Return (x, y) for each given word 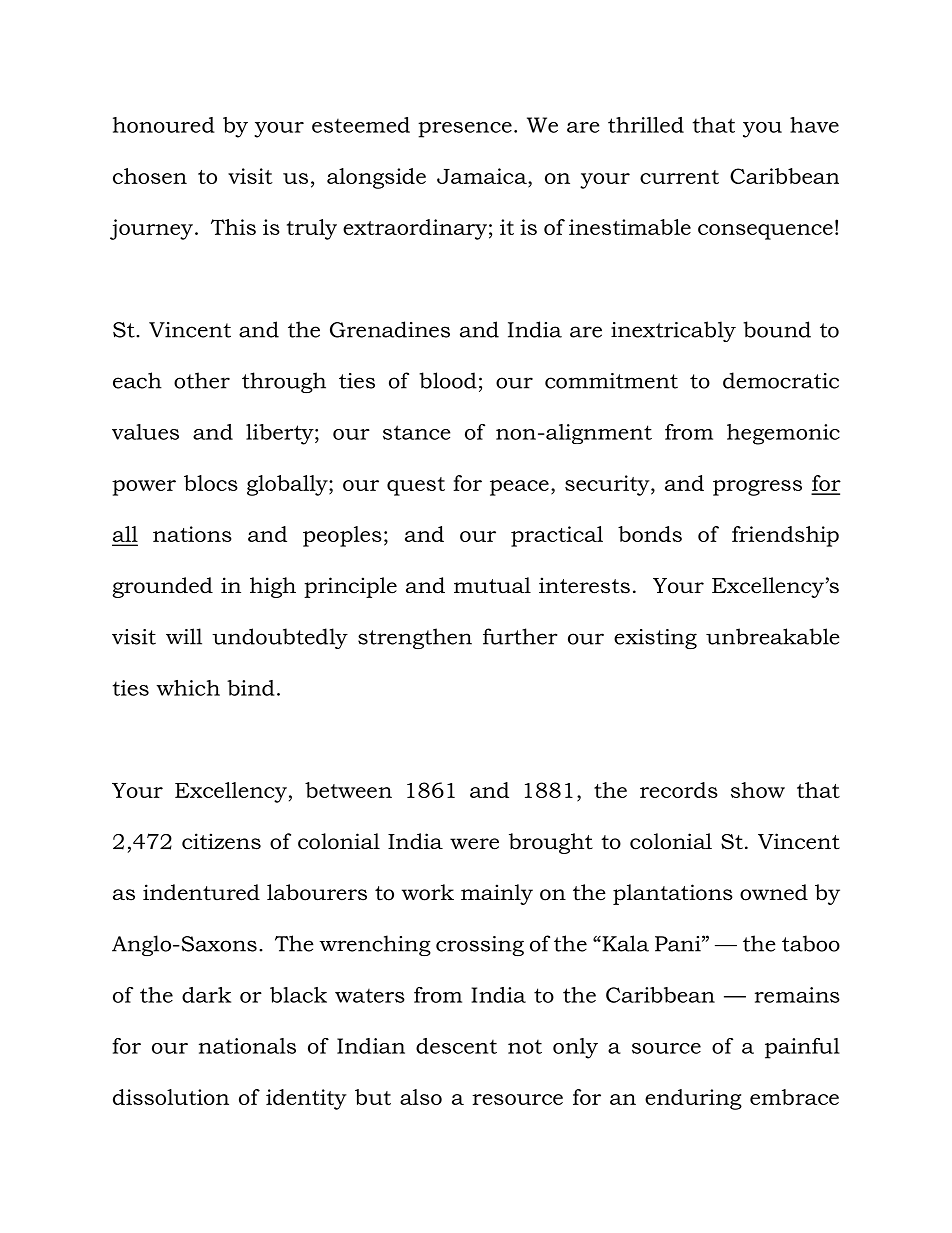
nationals (247, 1046)
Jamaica (483, 176)
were (474, 844)
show (758, 790)
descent (456, 1046)
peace (519, 488)
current (679, 177)
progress (757, 488)
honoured (164, 125)
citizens (221, 841)
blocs (211, 483)
